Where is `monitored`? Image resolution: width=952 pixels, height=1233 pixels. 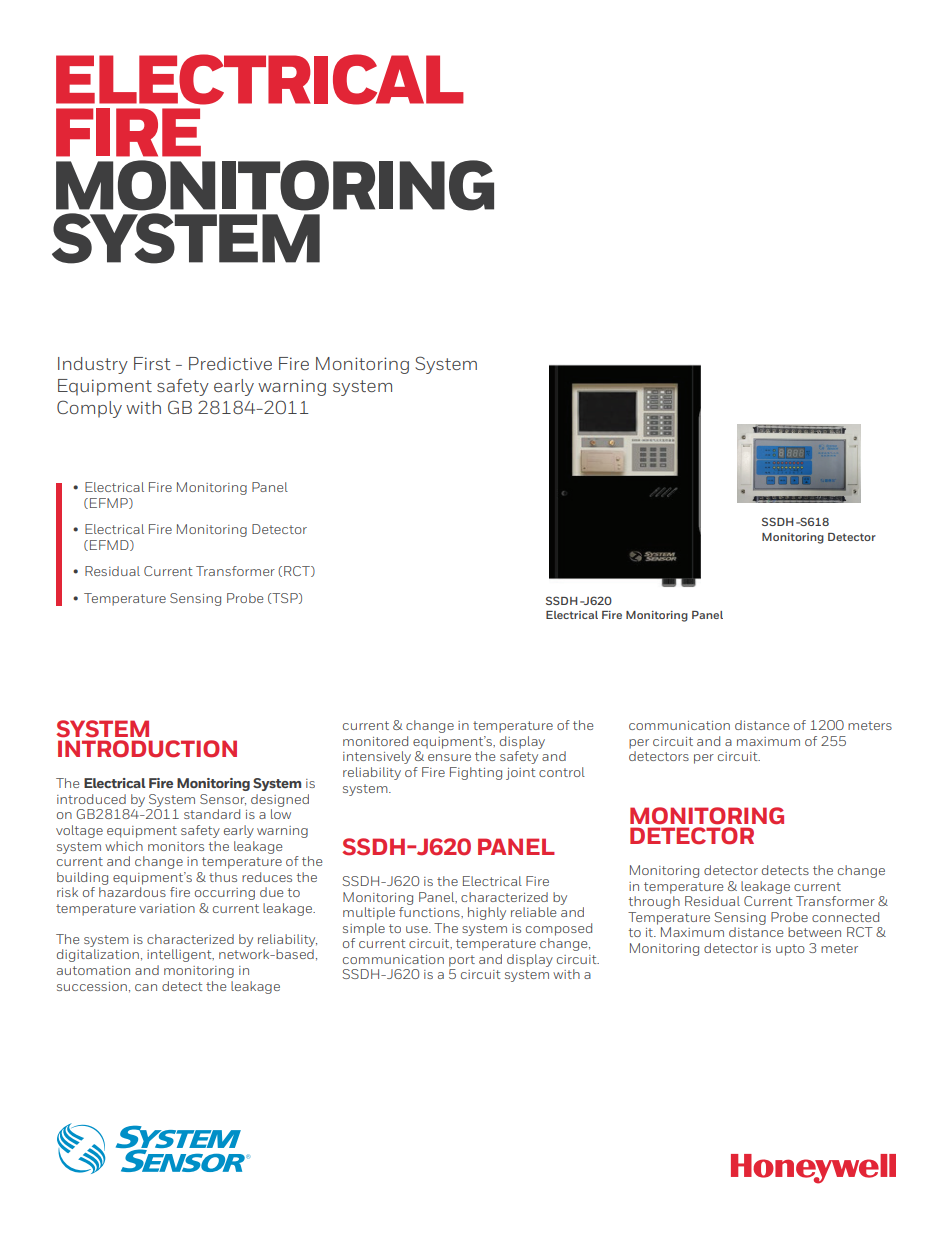 monitored is located at coordinates (375, 741).
